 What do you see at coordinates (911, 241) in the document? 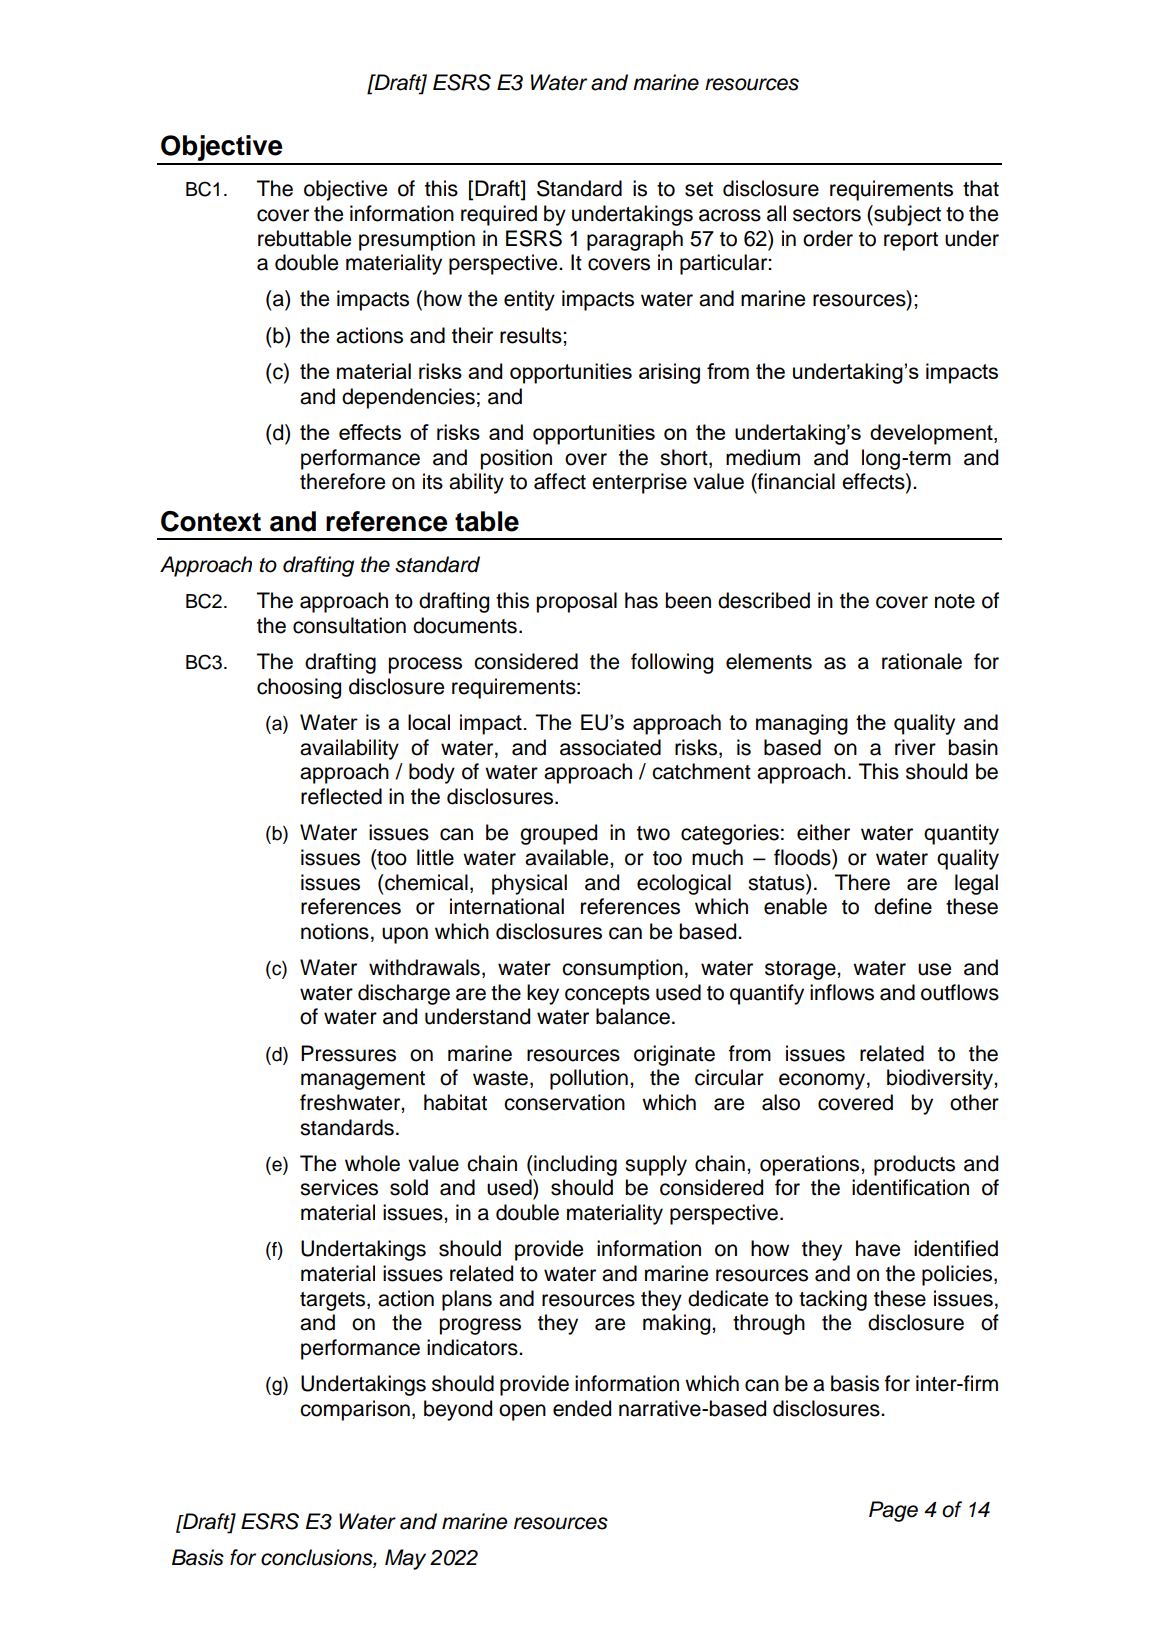
I see `report` at bounding box center [911, 241].
